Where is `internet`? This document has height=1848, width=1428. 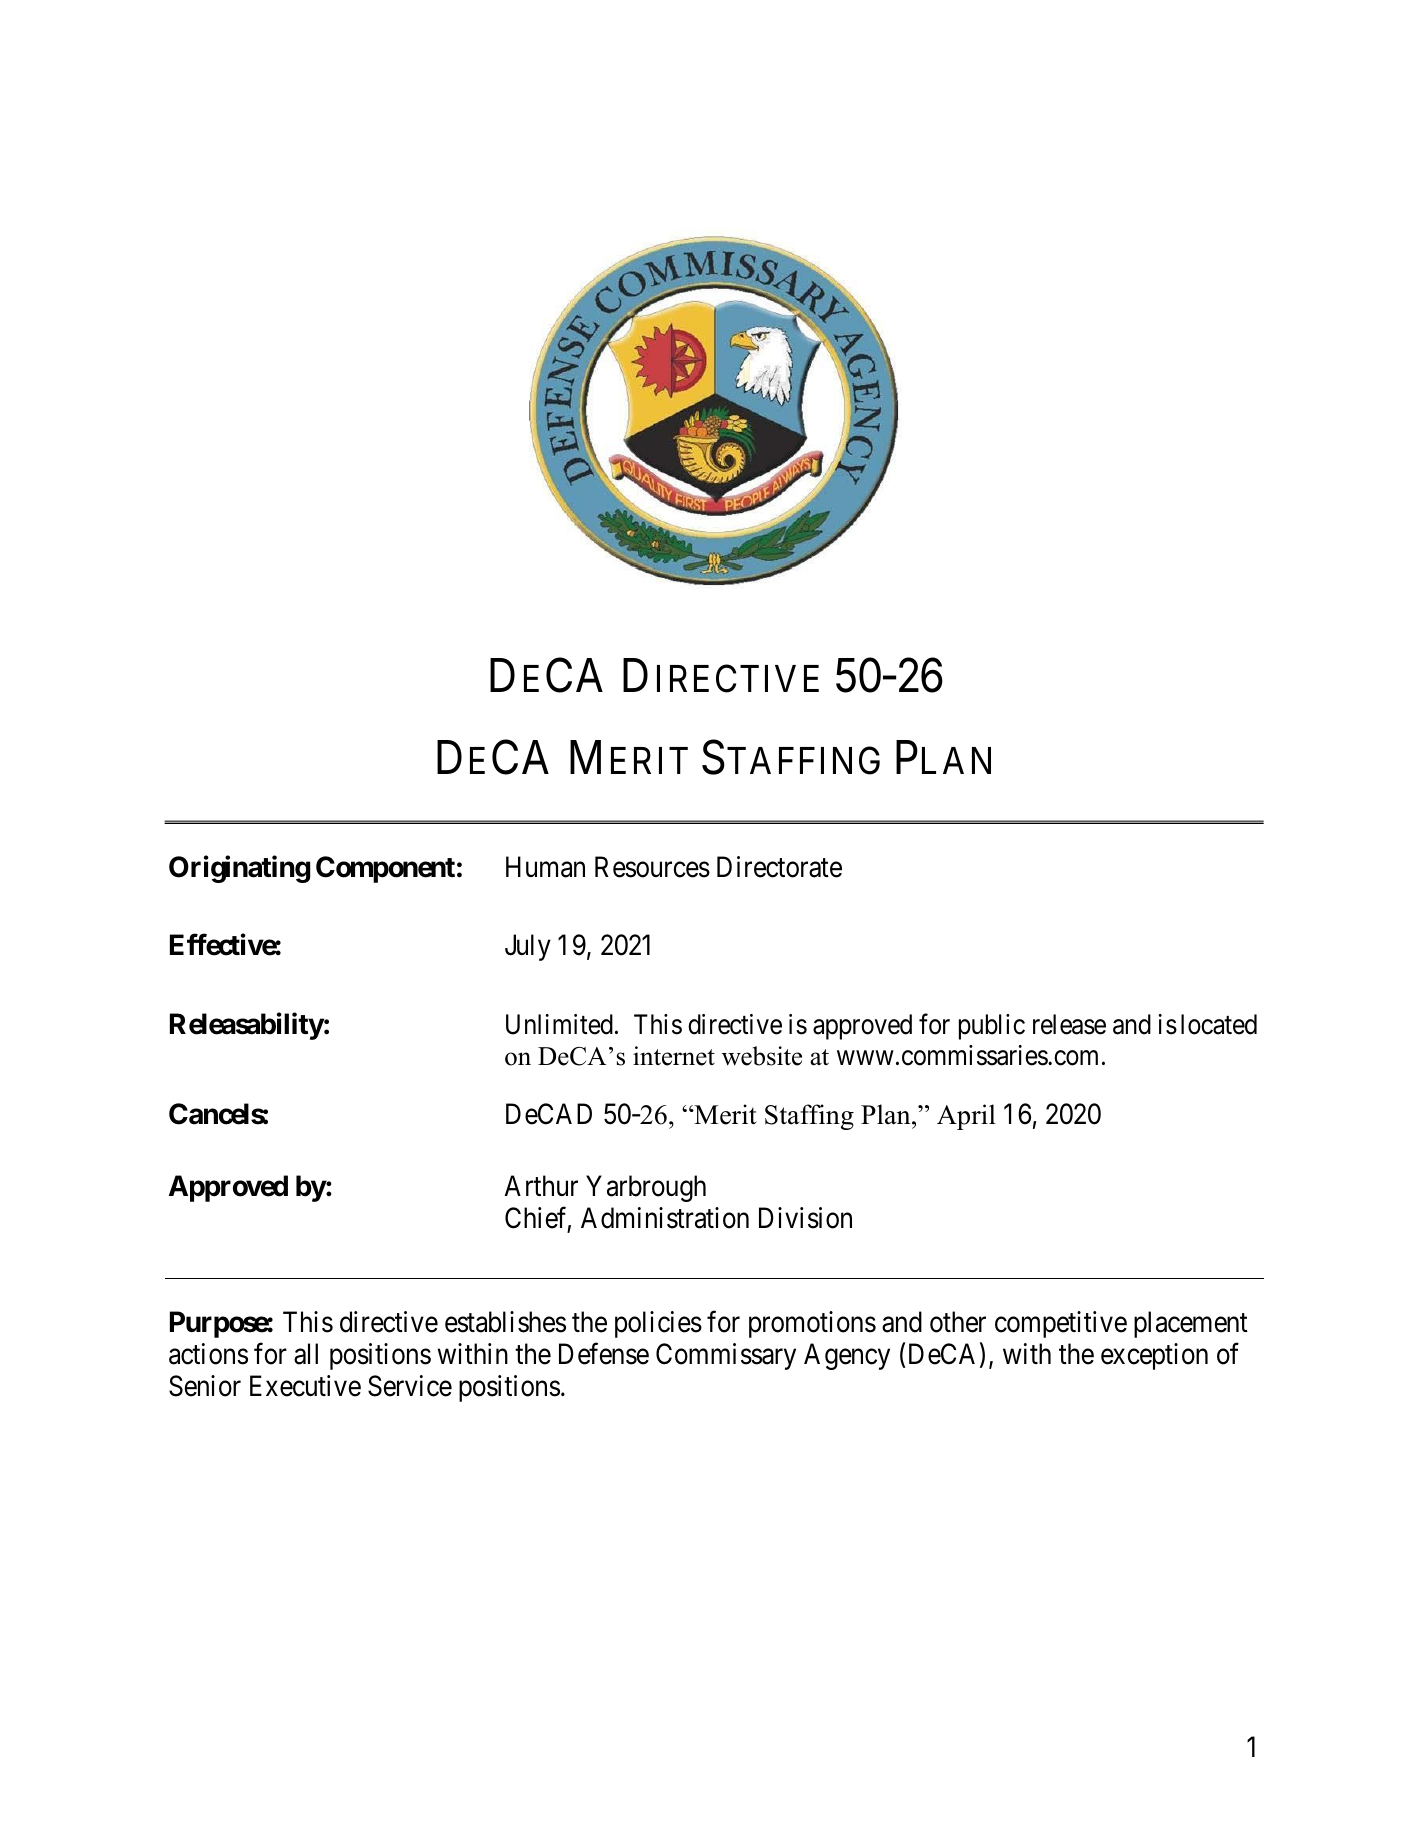 internet is located at coordinates (674, 1056).
